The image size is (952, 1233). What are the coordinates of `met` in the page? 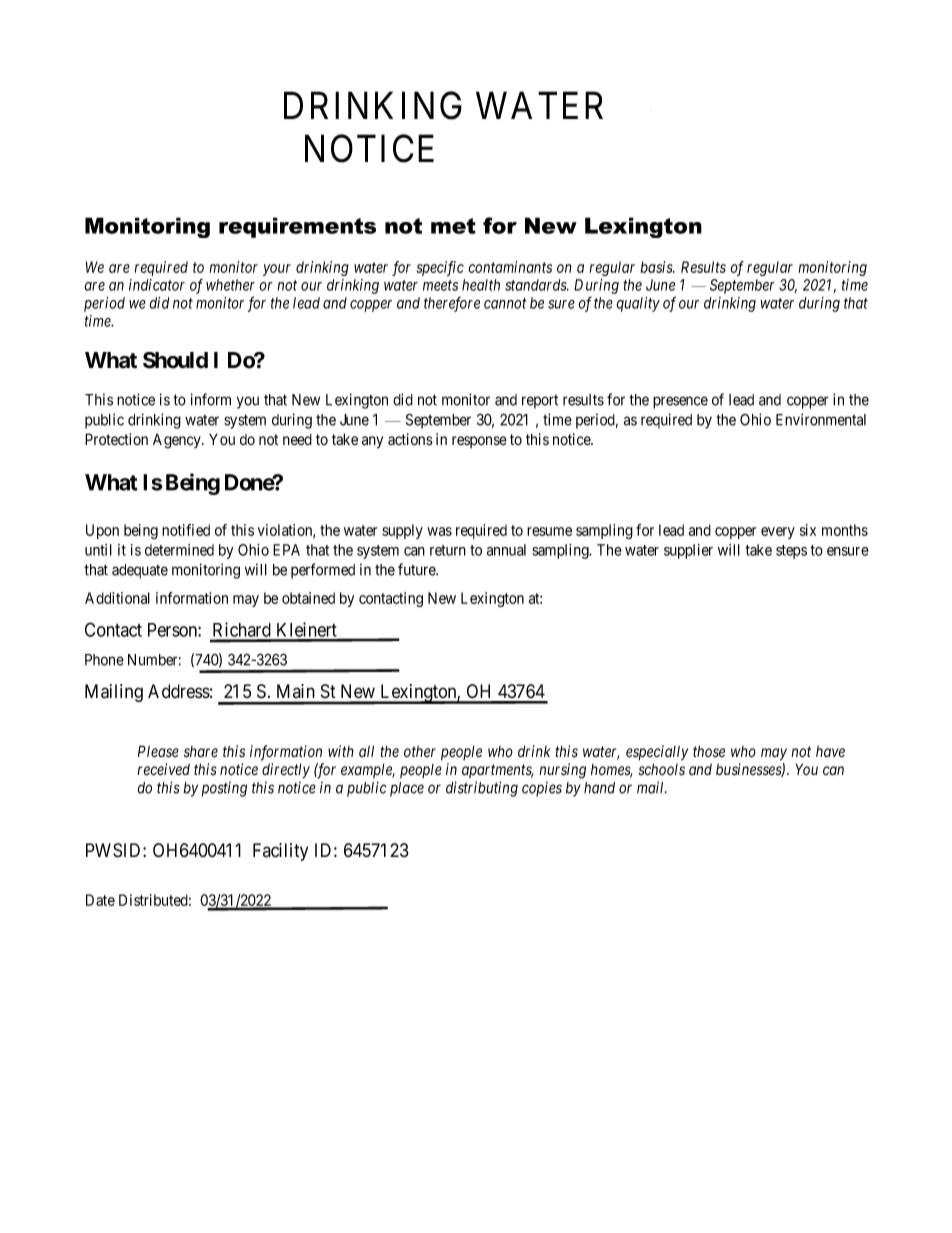 It's located at (453, 226).
